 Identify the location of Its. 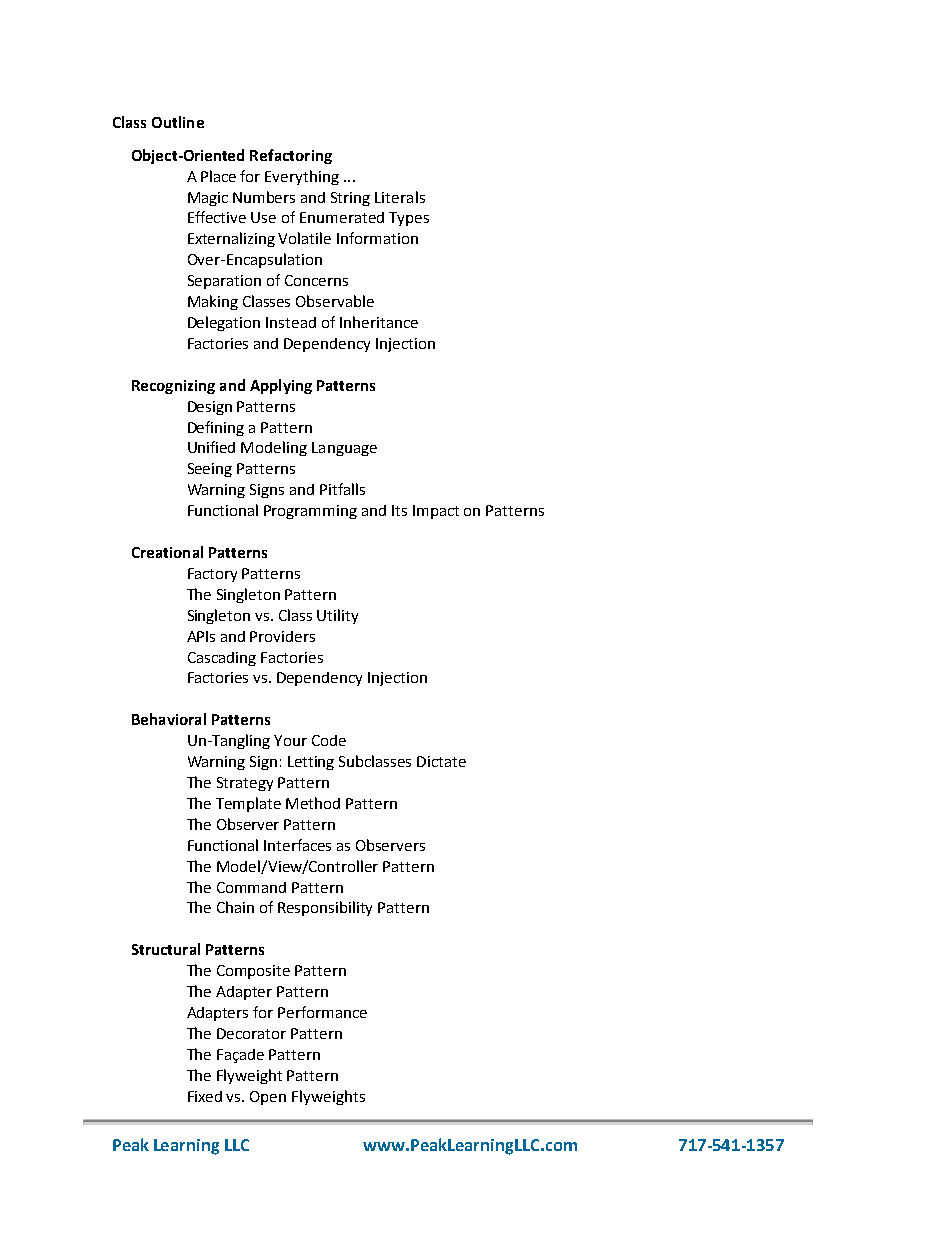
(399, 510).
